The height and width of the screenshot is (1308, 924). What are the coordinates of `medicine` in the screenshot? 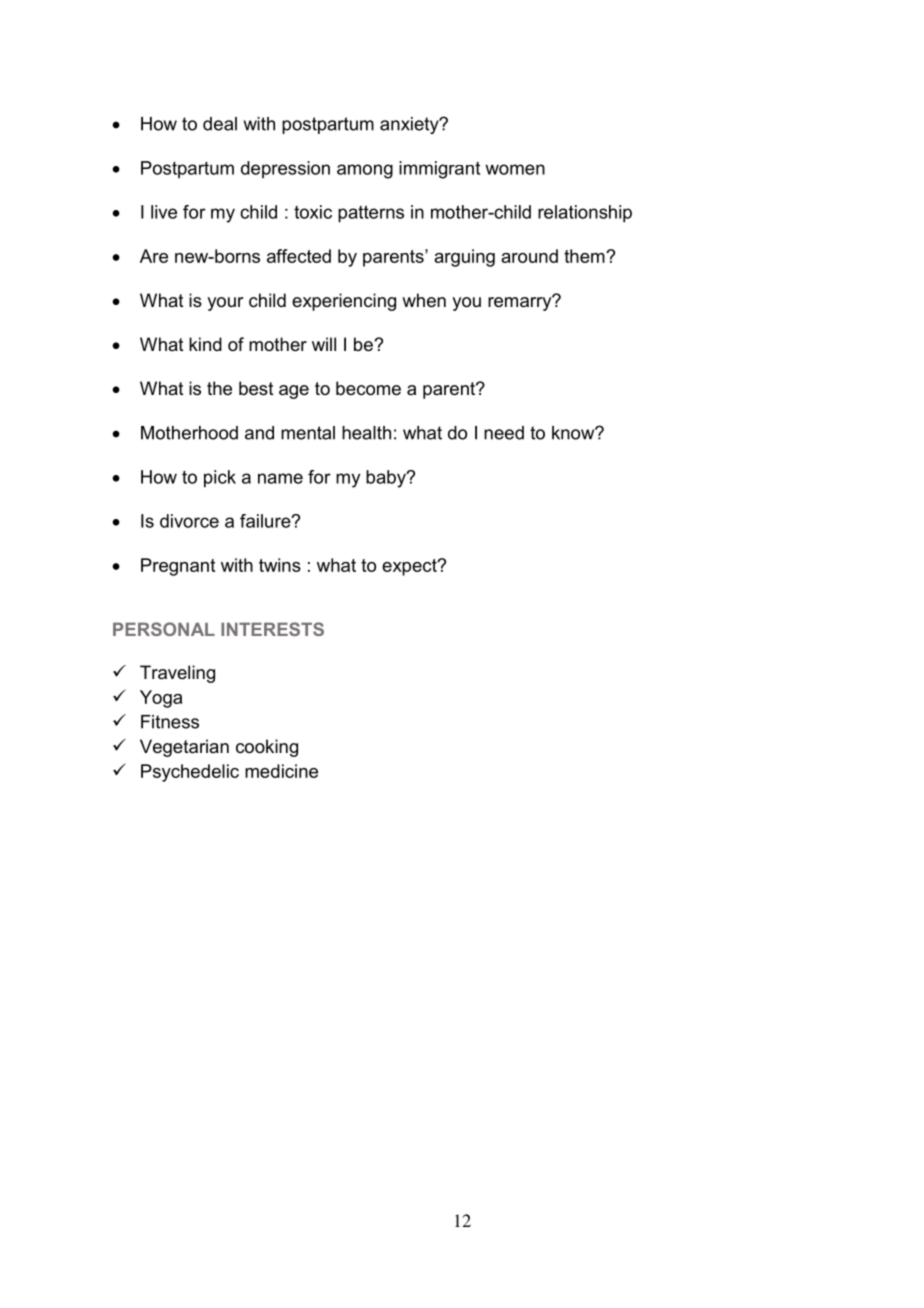 It's located at (281, 771).
